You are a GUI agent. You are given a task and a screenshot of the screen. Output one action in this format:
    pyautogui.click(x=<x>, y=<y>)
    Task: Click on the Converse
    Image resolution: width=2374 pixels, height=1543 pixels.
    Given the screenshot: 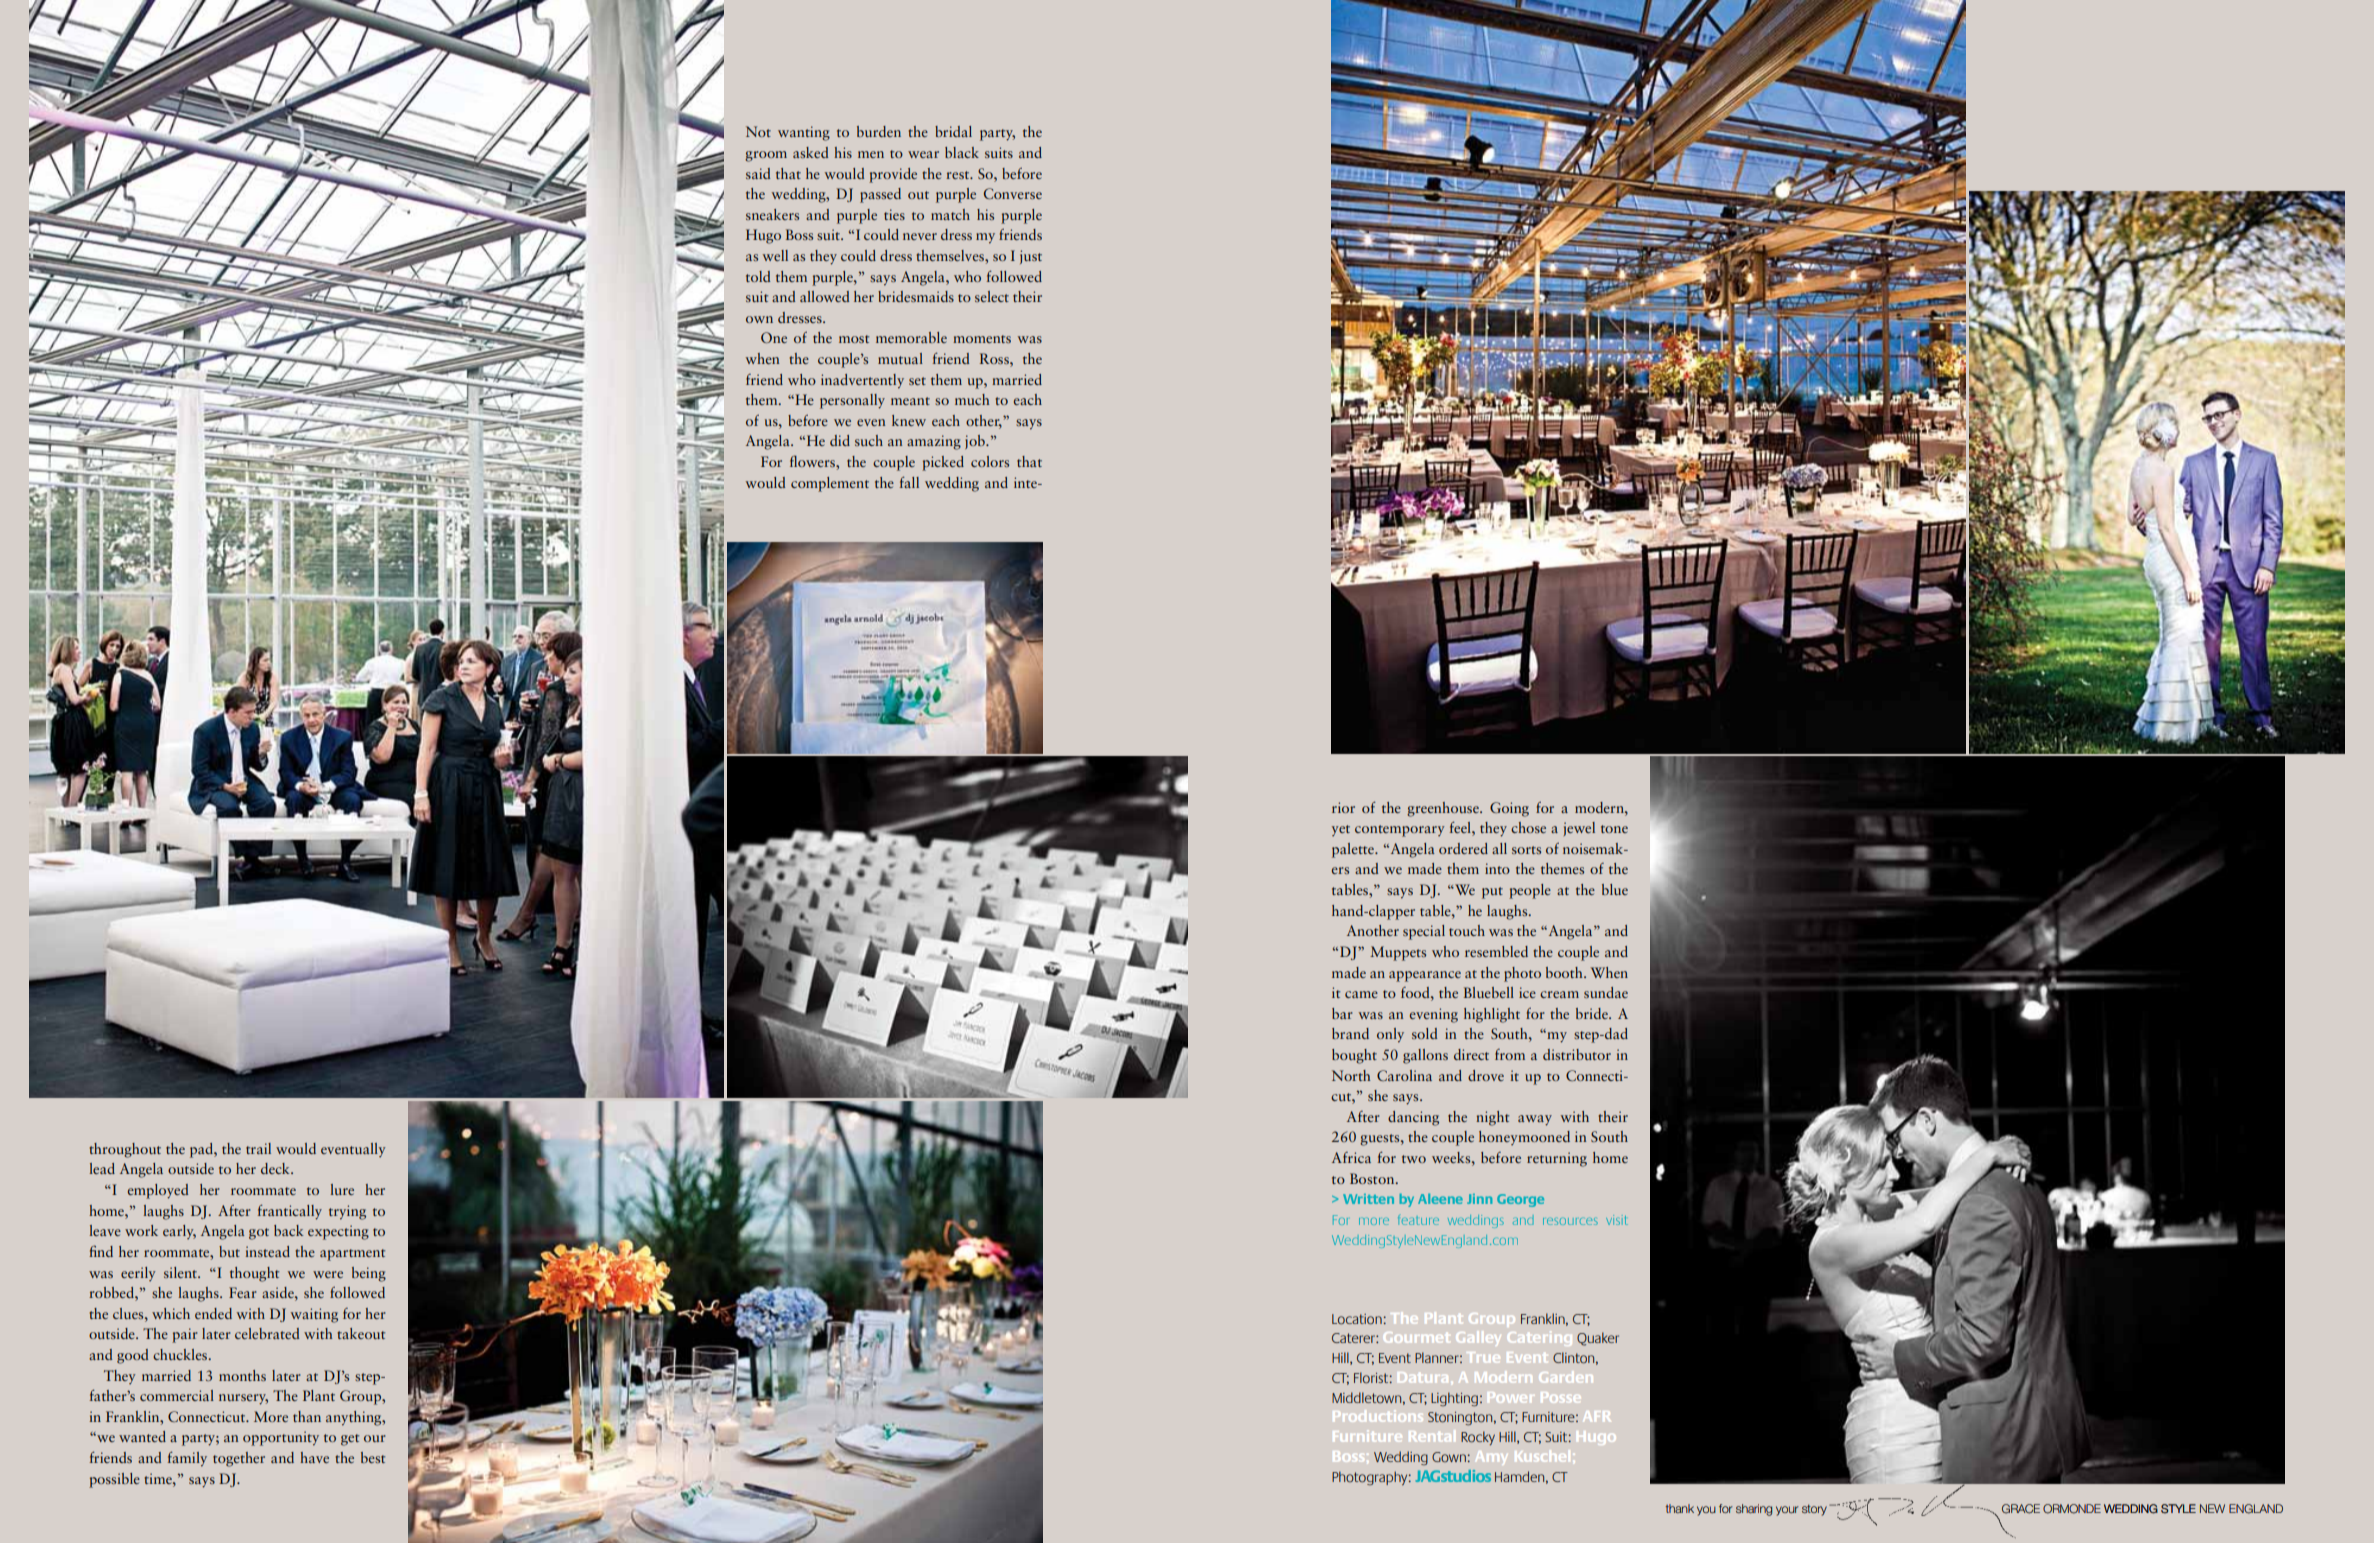 What is the action you would take?
    pyautogui.click(x=1013, y=193)
